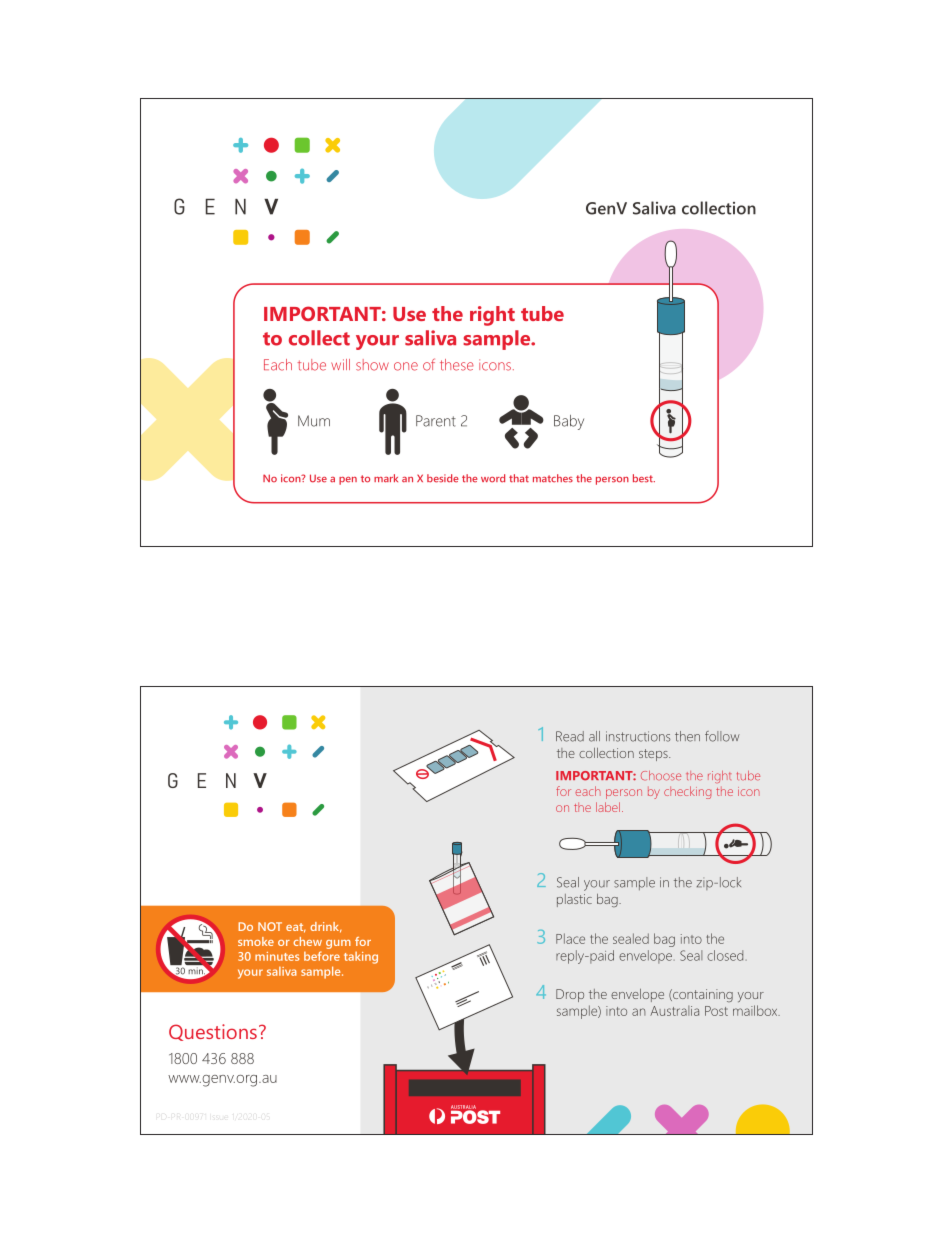 This screenshot has width=952, height=1233. Describe the element at coordinates (493, 478) in the screenshot. I see `word` at that location.
